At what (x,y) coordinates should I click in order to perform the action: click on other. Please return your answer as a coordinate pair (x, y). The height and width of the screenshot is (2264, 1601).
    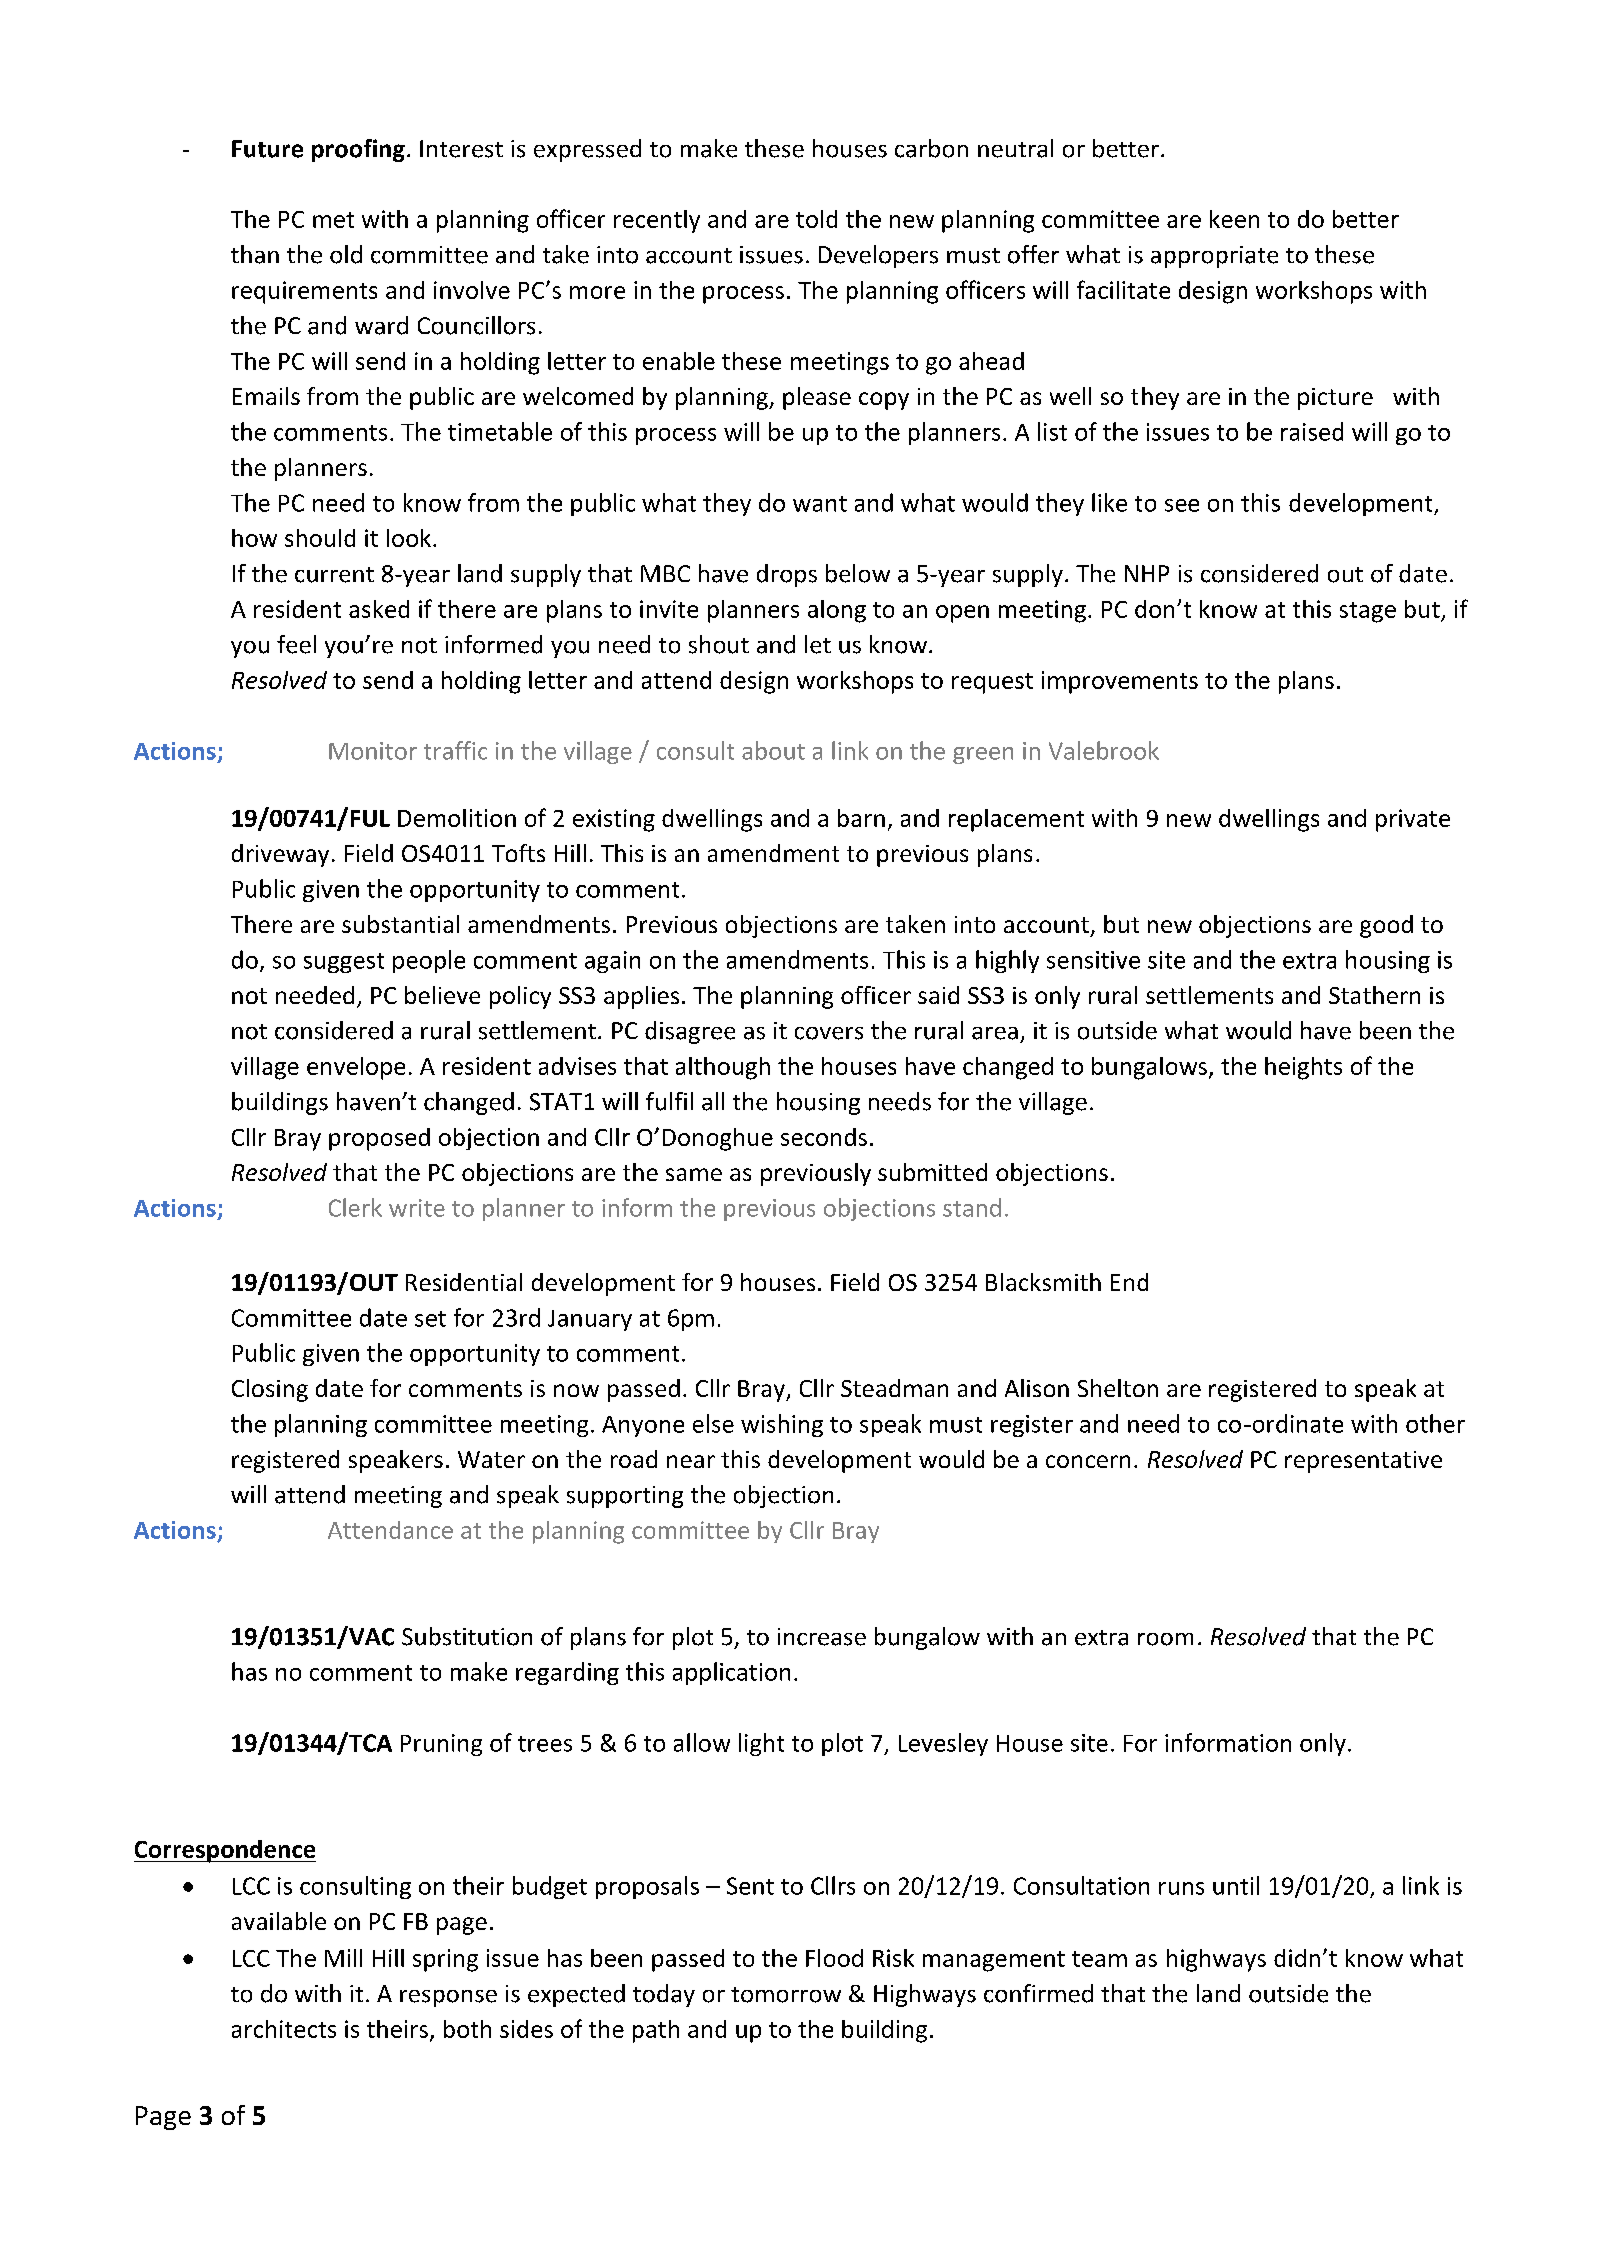
    Looking at the image, I should click on (1435, 1423).
